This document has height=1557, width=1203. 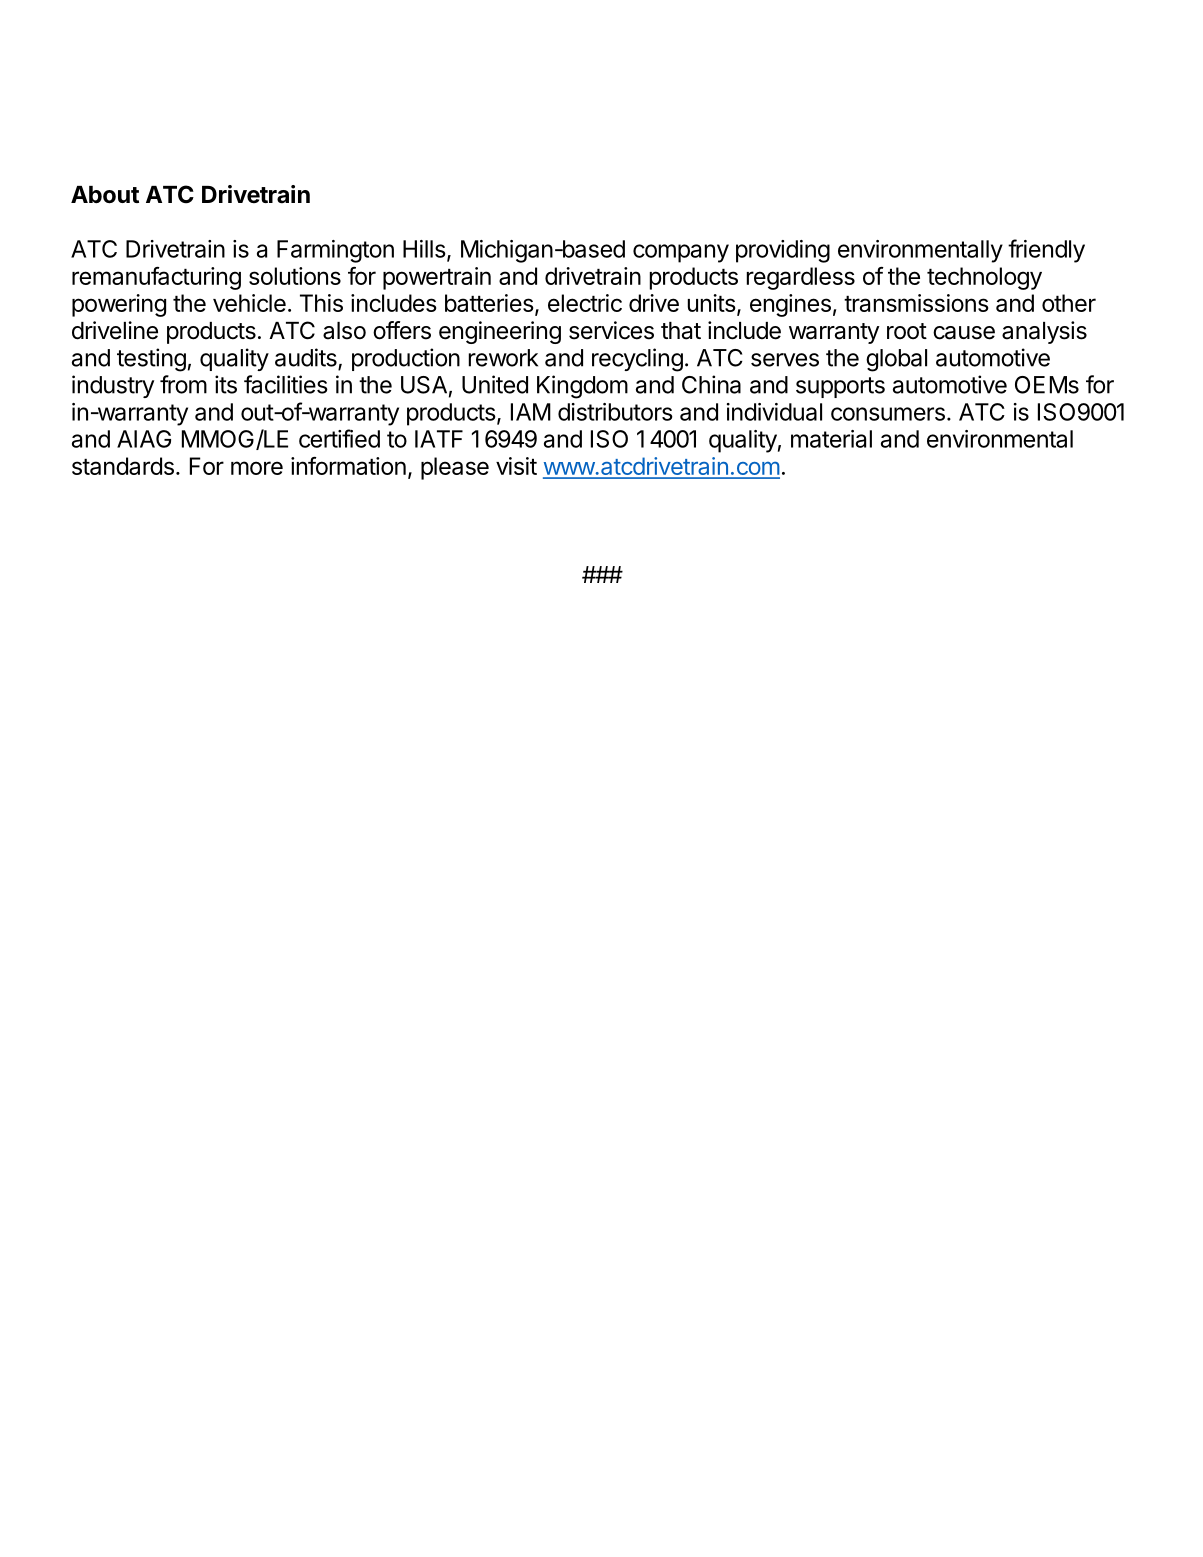 What do you see at coordinates (257, 468) in the document?
I see `more` at bounding box center [257, 468].
